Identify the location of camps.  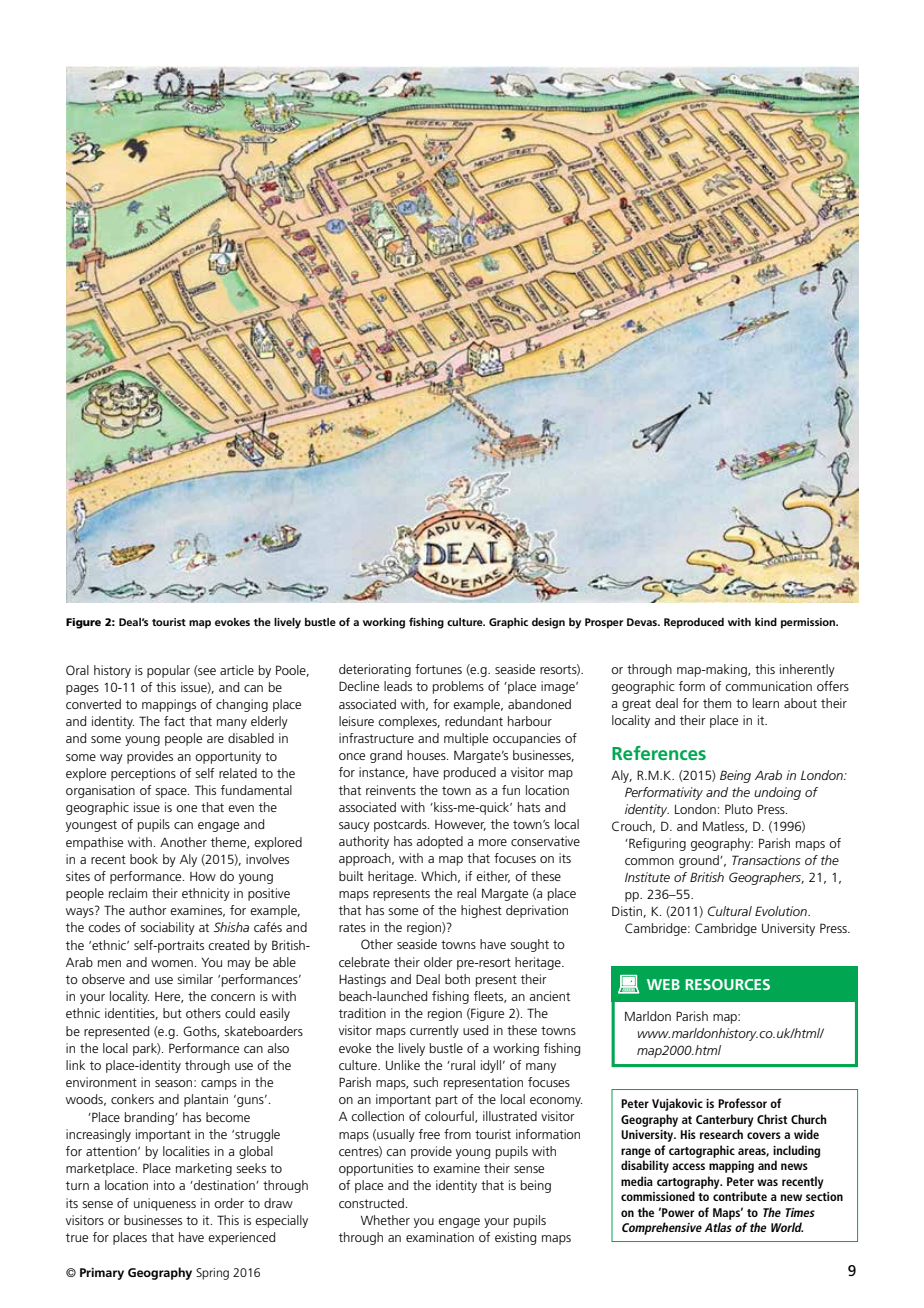
(219, 1085).
